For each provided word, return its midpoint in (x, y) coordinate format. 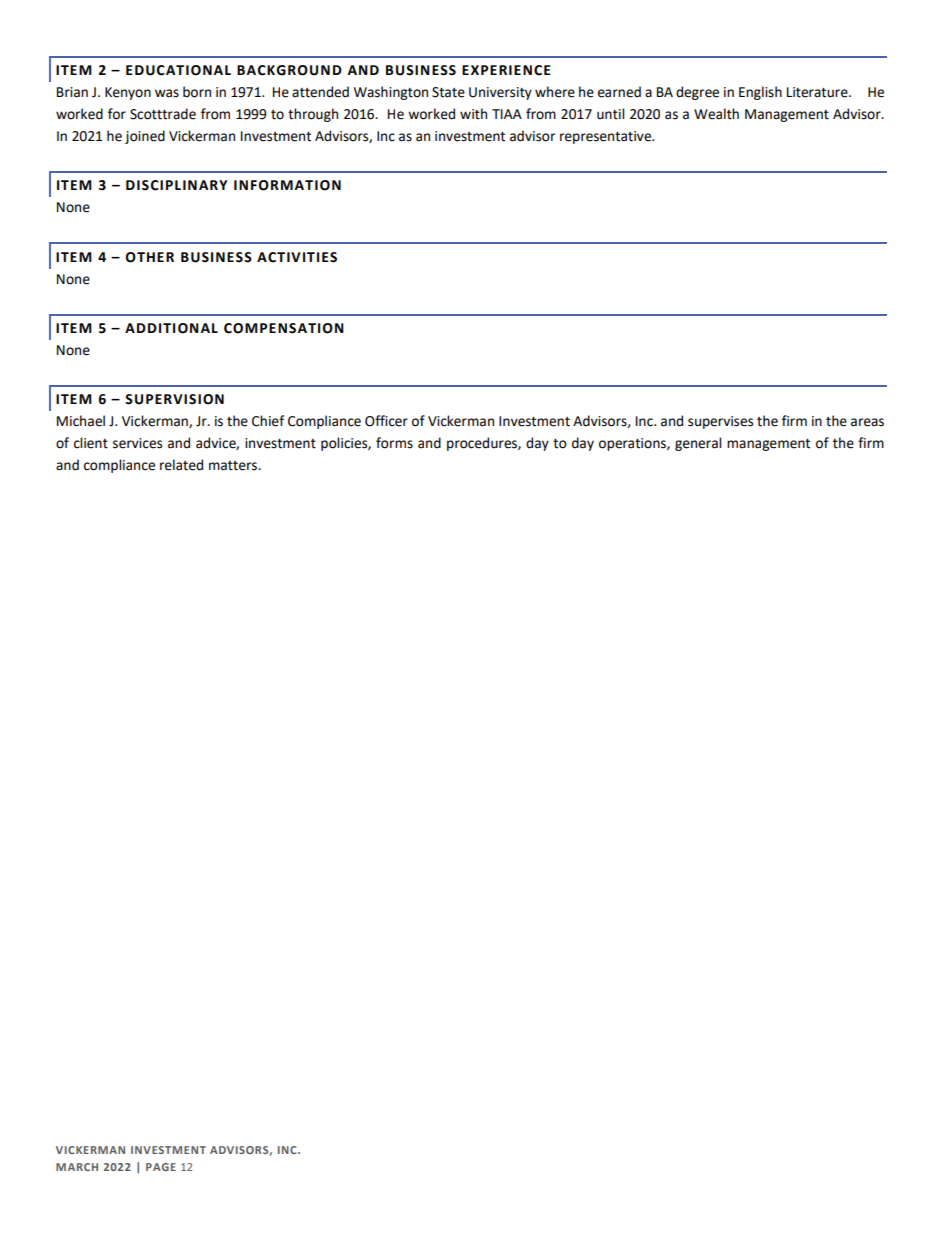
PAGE (161, 1167)
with (473, 114)
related (181, 465)
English (760, 93)
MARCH (77, 1167)
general (698, 444)
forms (394, 443)
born (197, 92)
